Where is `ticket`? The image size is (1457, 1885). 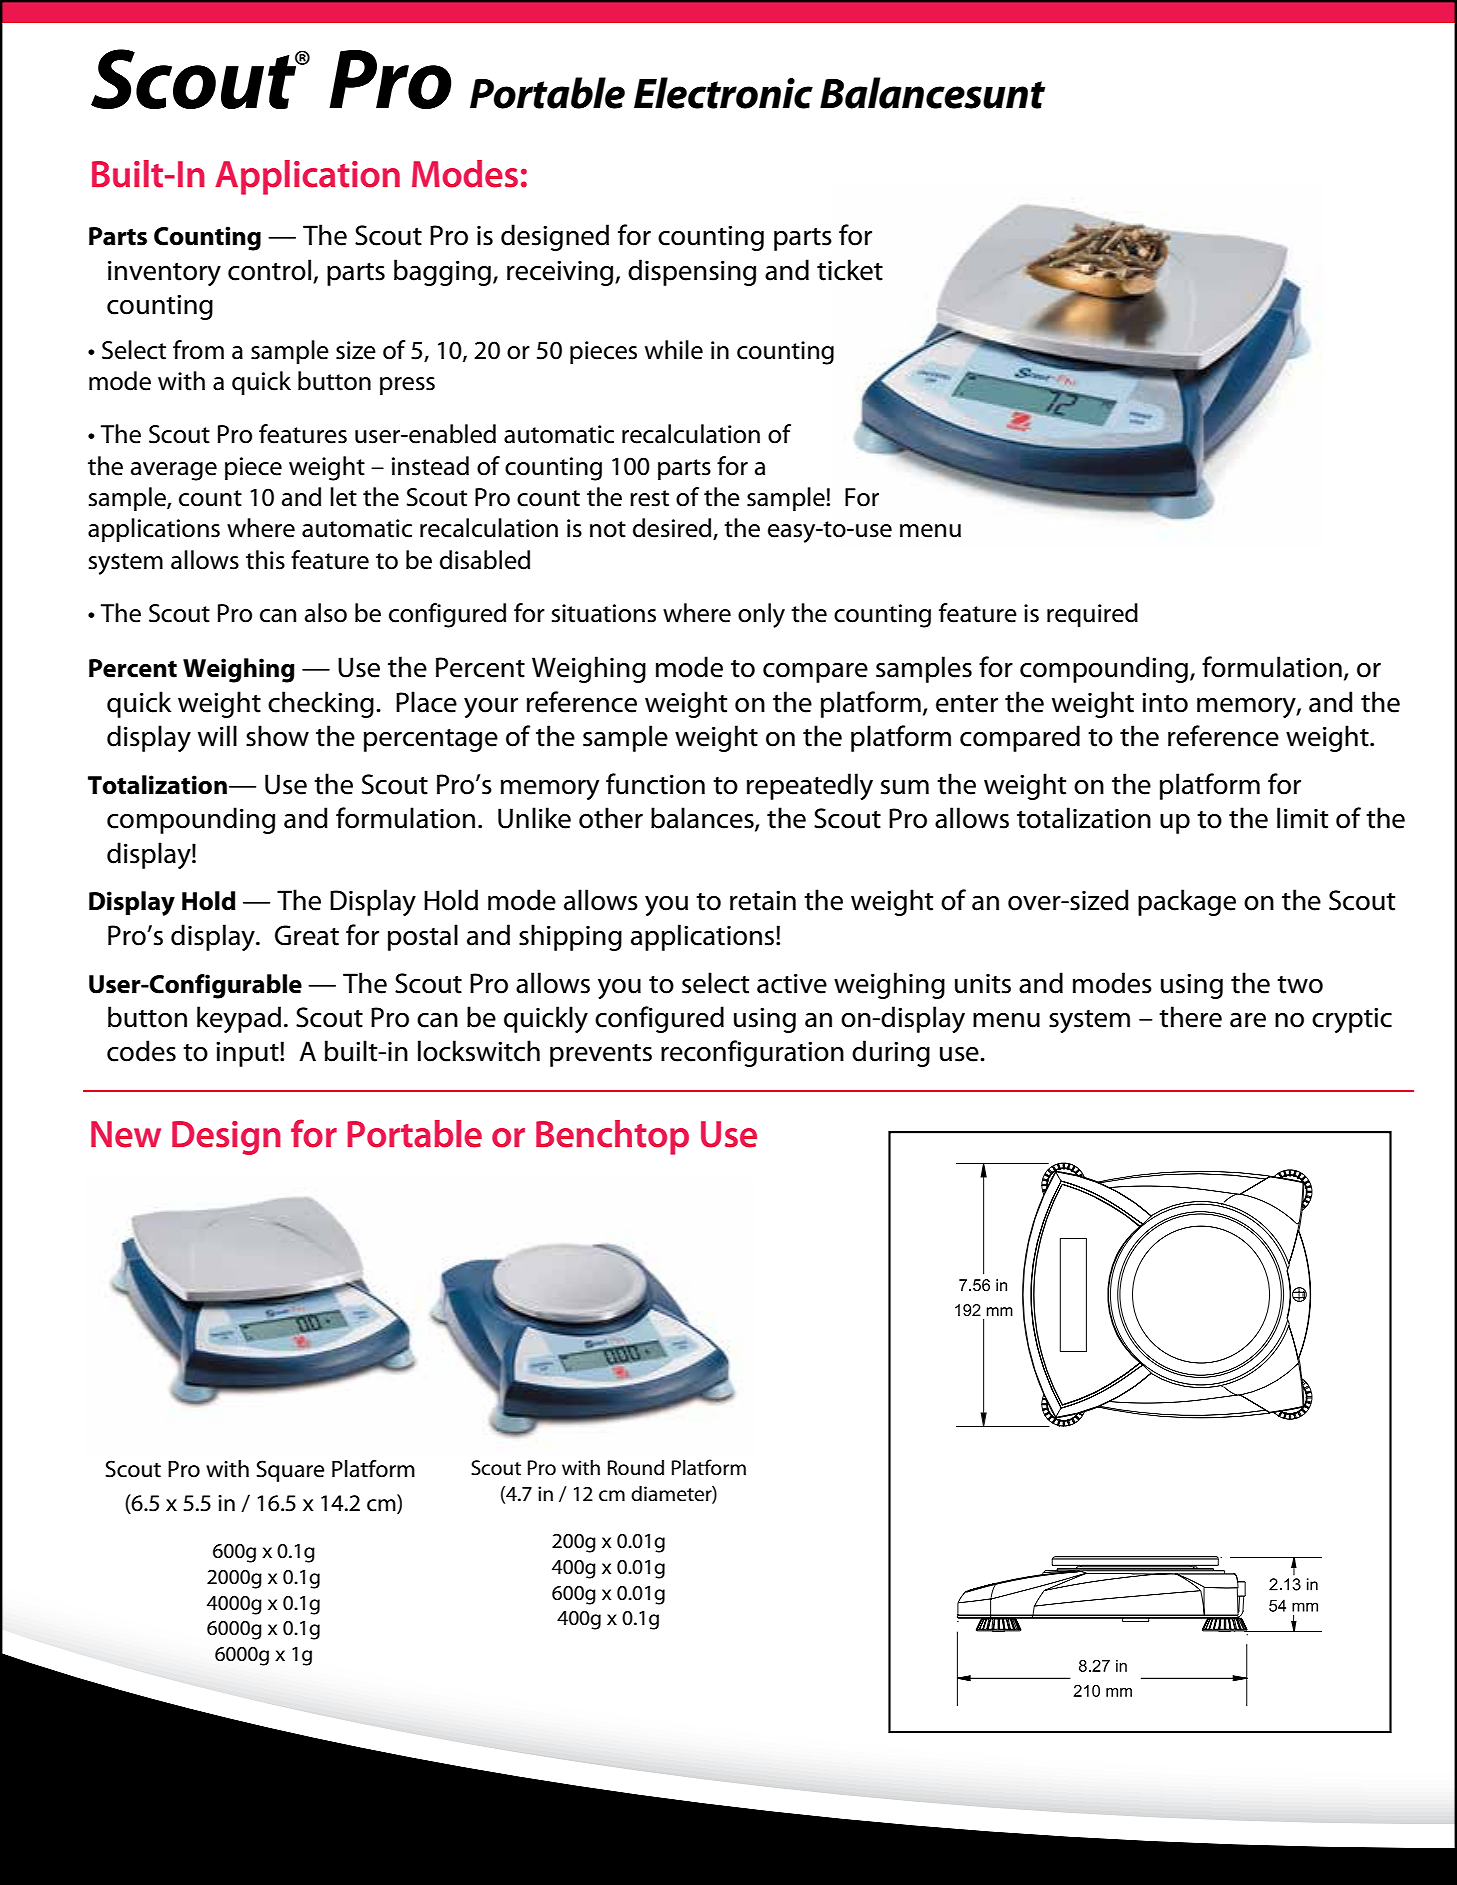
ticket is located at coordinates (850, 270).
